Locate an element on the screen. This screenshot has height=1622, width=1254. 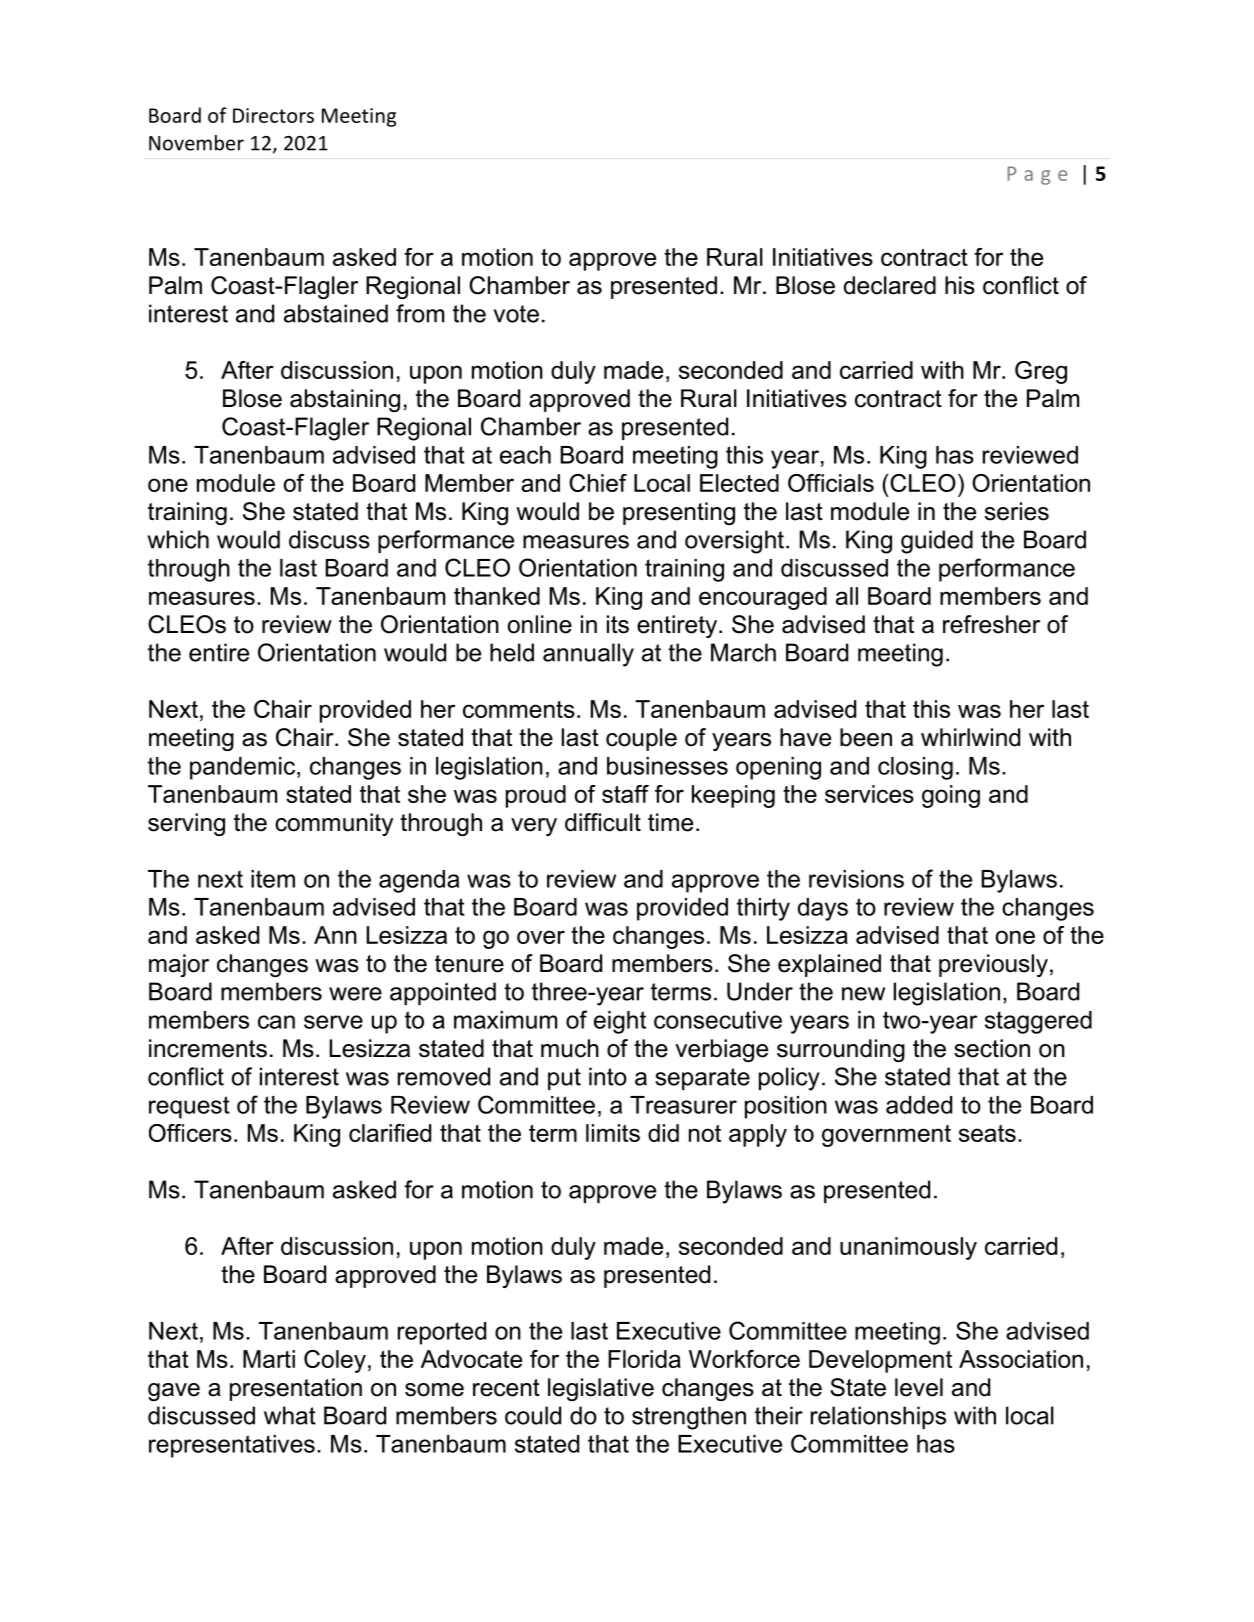
guided is located at coordinates (937, 542).
